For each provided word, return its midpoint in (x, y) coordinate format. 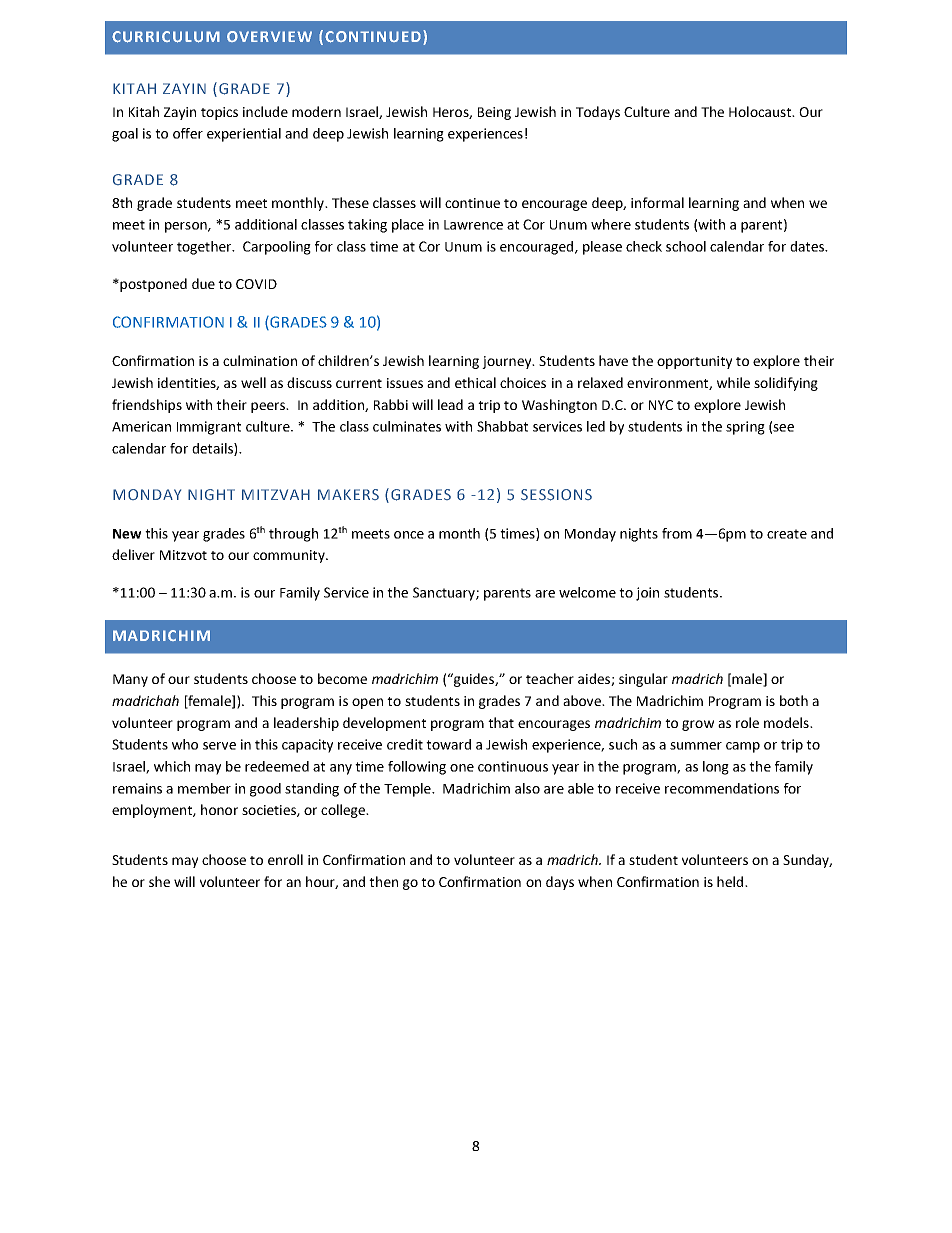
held (731, 881)
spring (745, 428)
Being (494, 113)
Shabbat (502, 426)
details (213, 449)
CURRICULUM (166, 37)
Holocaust (761, 111)
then (383, 881)
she (159, 881)
